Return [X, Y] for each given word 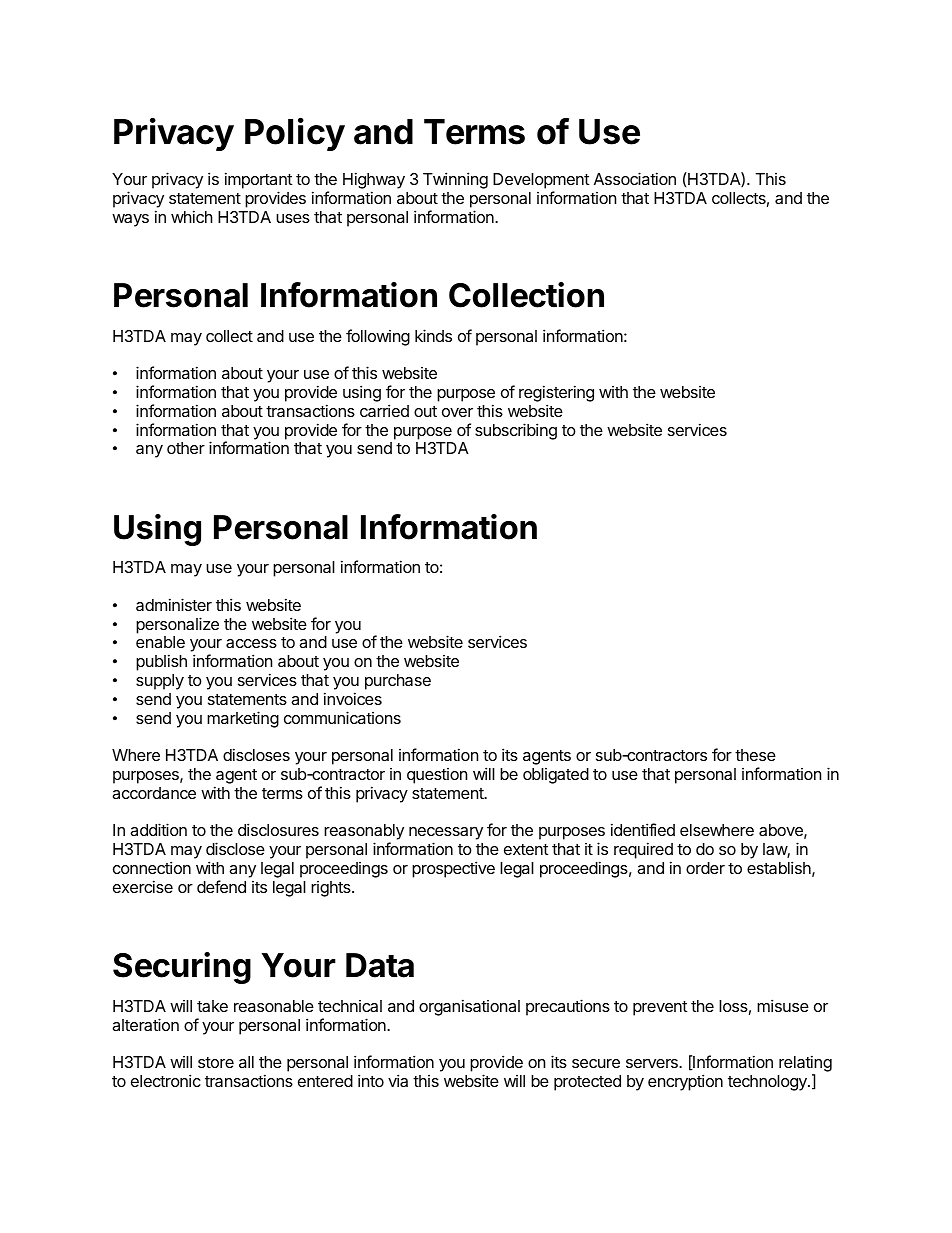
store [216, 1062]
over [457, 412]
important [258, 180]
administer [174, 604]
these [755, 755]
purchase [398, 682]
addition [158, 829]
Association [635, 178]
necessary [446, 835]
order [705, 868]
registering [556, 395]
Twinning [455, 180]
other [186, 448]
